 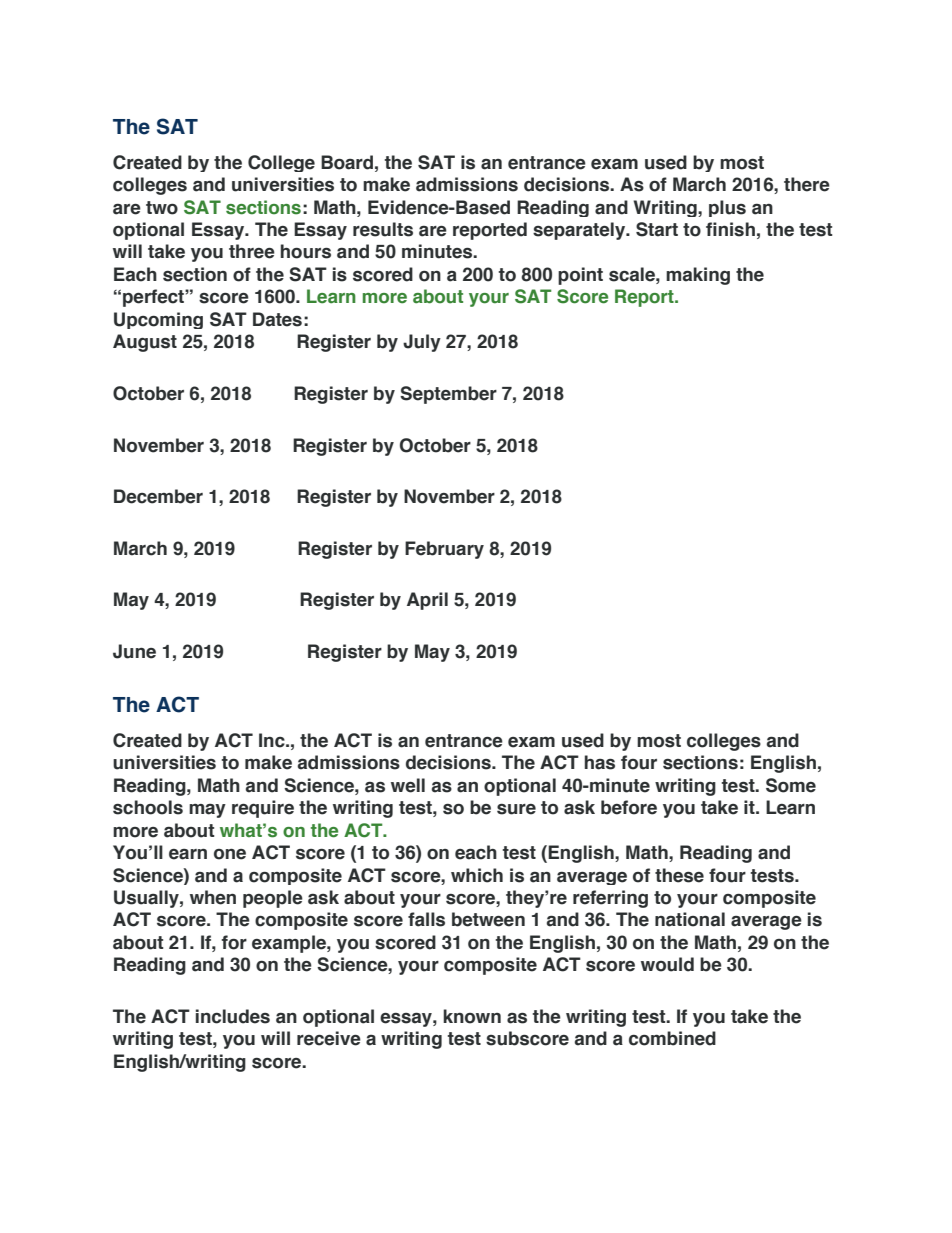 What do you see at coordinates (162, 208) in the screenshot?
I see `two` at bounding box center [162, 208].
